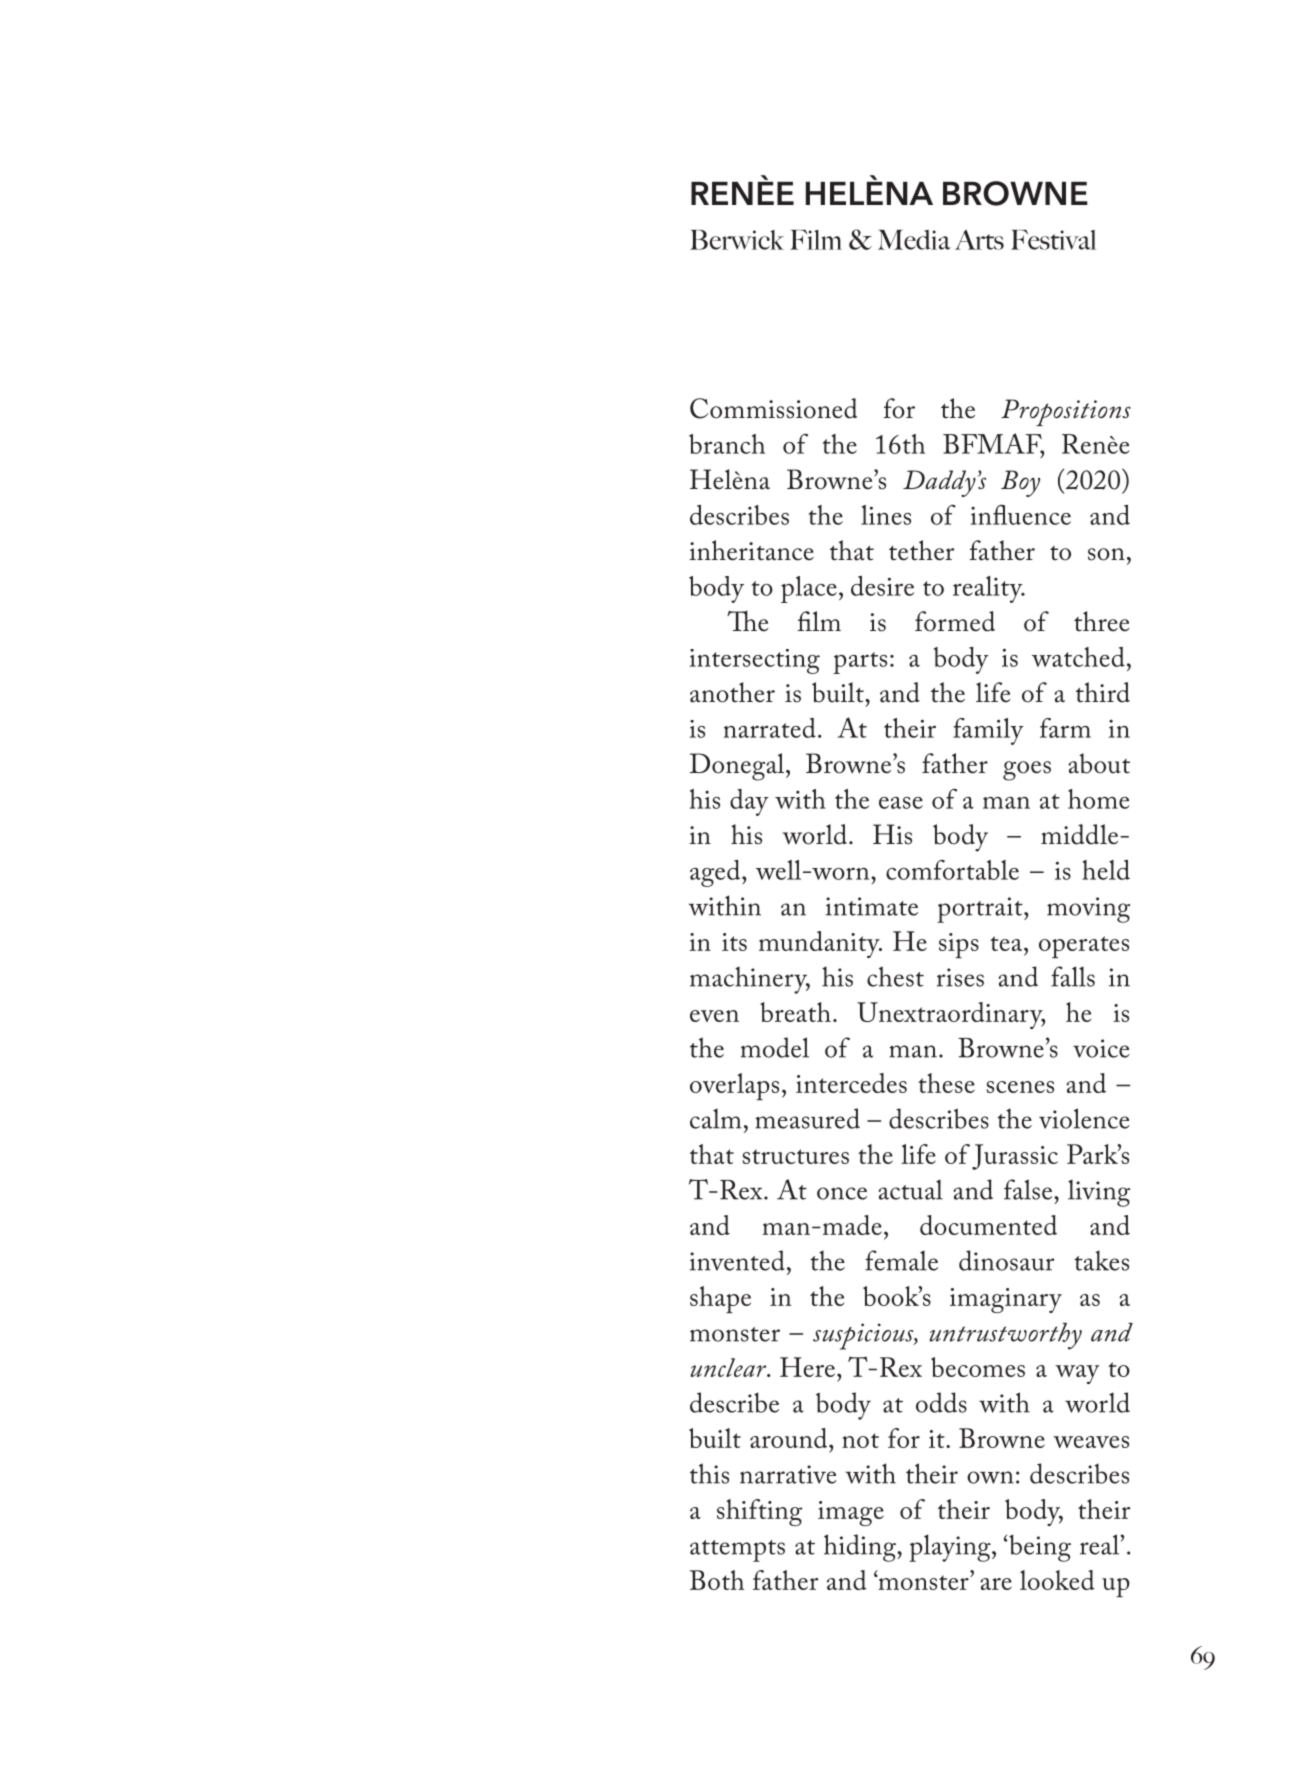 Image resolution: width=1316 pixels, height=1781 pixels. I want to click on Festival, so click(1053, 240).
